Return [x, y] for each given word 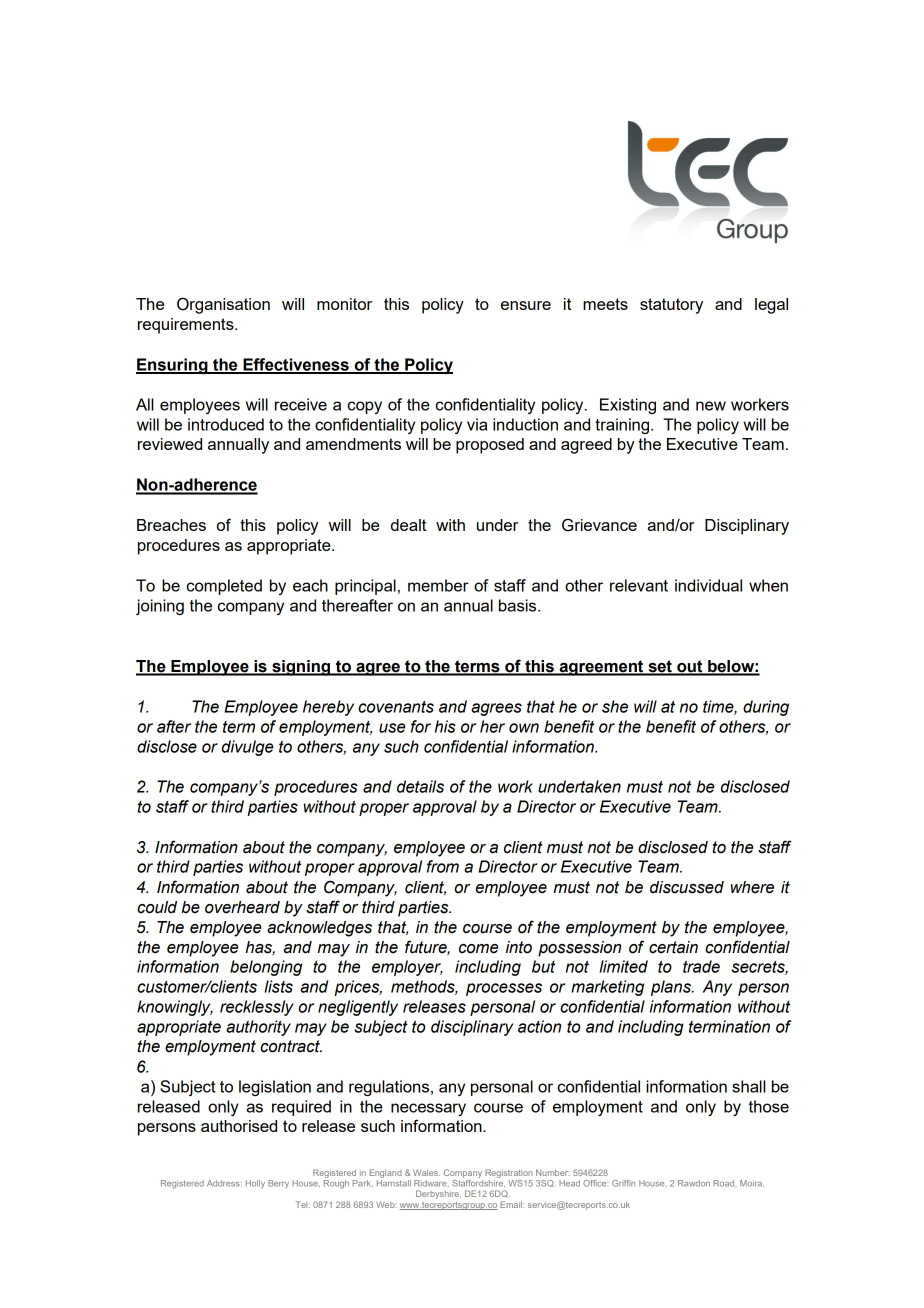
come [479, 949]
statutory [671, 306]
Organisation [223, 305]
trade [701, 966]
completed [224, 587]
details [420, 786]
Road [723, 1183]
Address [224, 1183]
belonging [266, 968]
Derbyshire [438, 1194]
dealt [408, 525]
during [766, 708]
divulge [248, 748]
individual [708, 585]
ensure [526, 305]
